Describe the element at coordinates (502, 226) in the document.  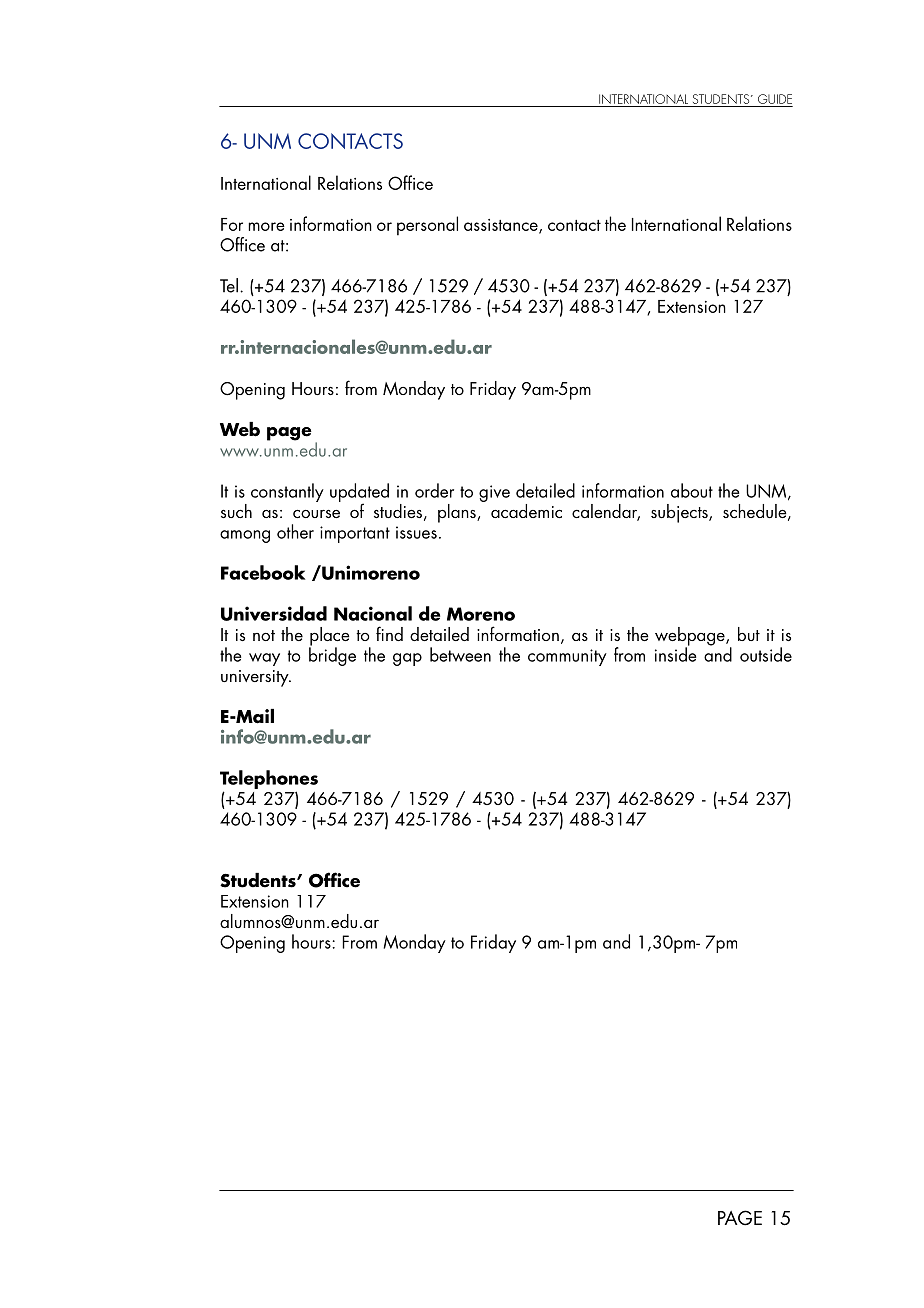
I see `assistance` at that location.
